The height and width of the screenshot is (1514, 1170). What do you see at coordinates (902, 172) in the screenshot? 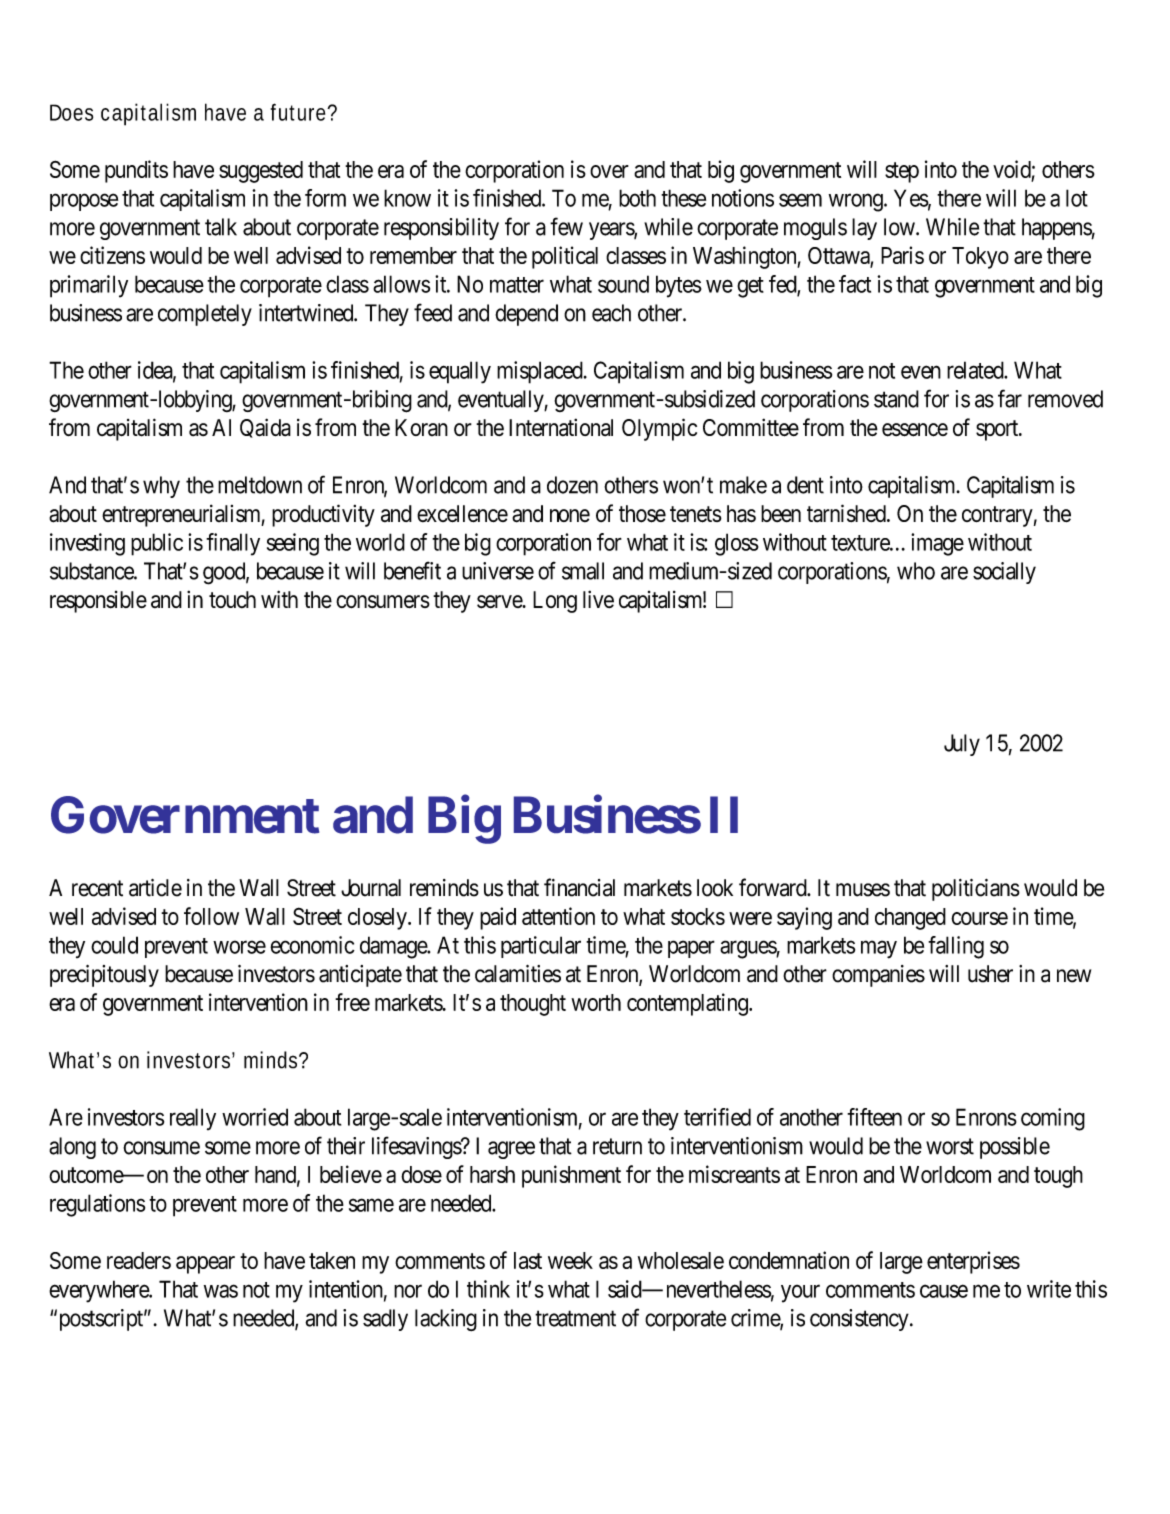
I see `step` at bounding box center [902, 172].
